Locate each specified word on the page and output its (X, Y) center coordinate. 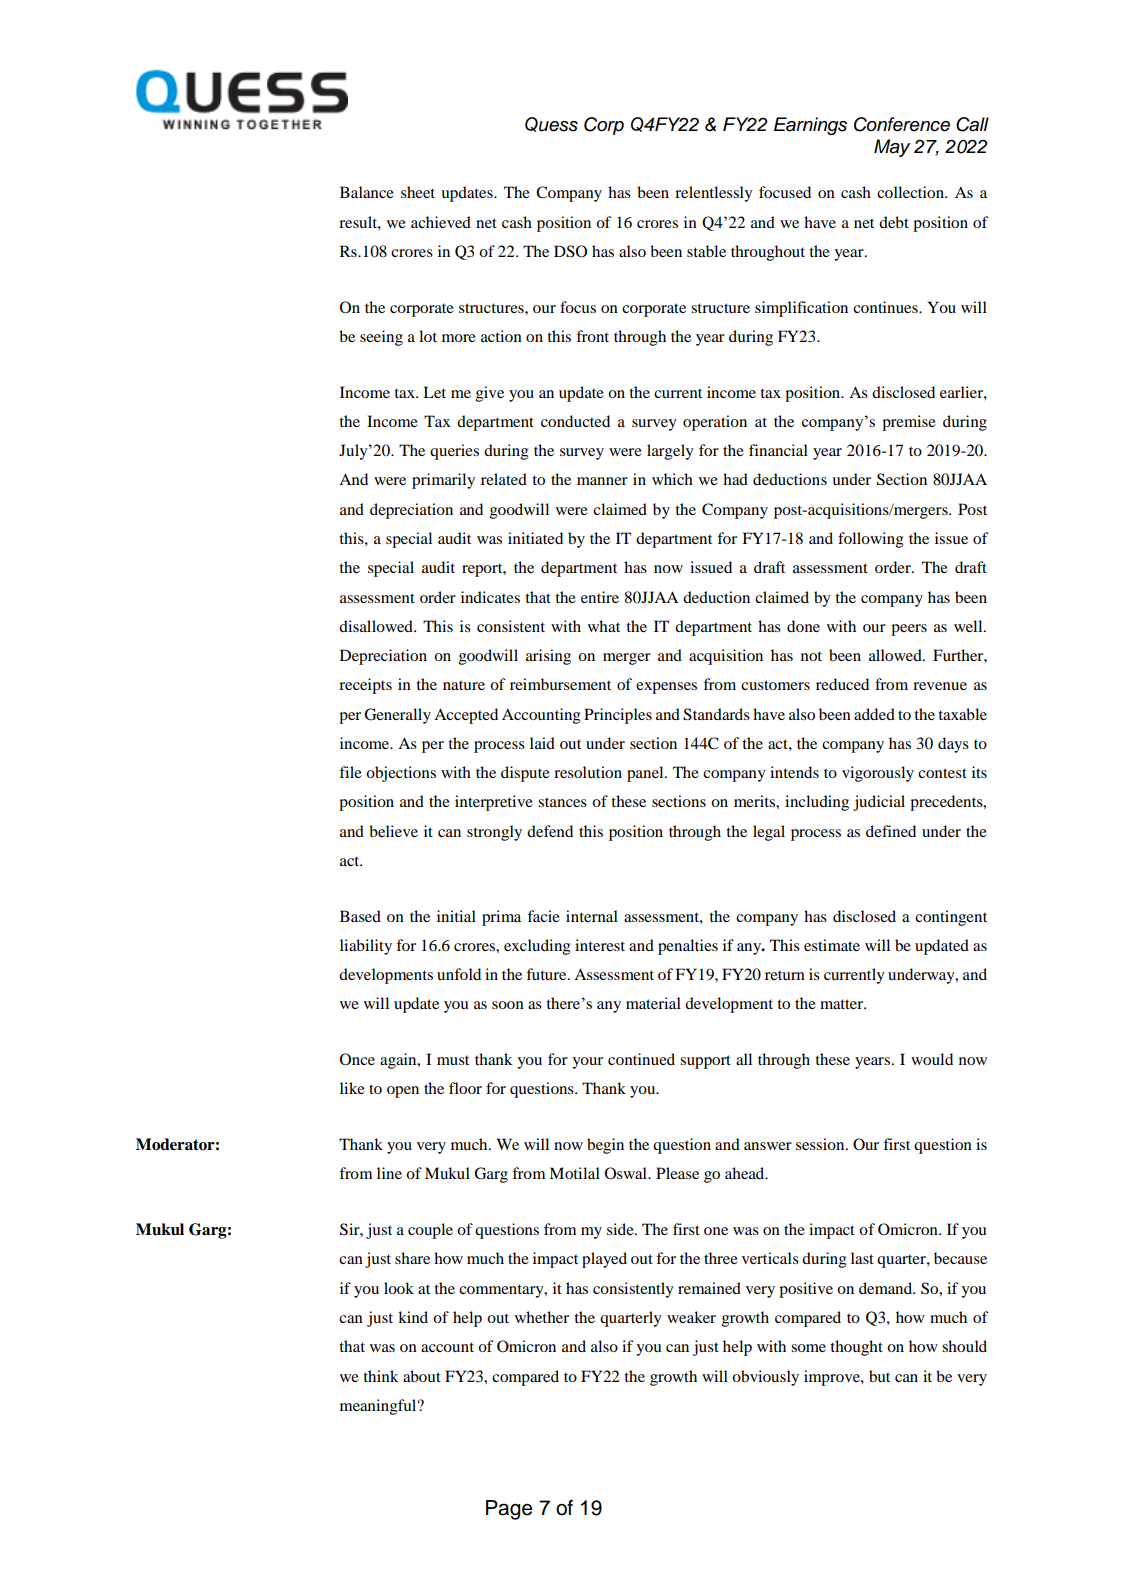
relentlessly (714, 194)
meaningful (379, 1407)
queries (454, 452)
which (672, 479)
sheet (418, 192)
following (871, 540)
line (389, 1173)
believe (393, 831)
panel (646, 774)
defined (891, 831)
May (892, 148)
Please (677, 1173)
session (821, 1144)
